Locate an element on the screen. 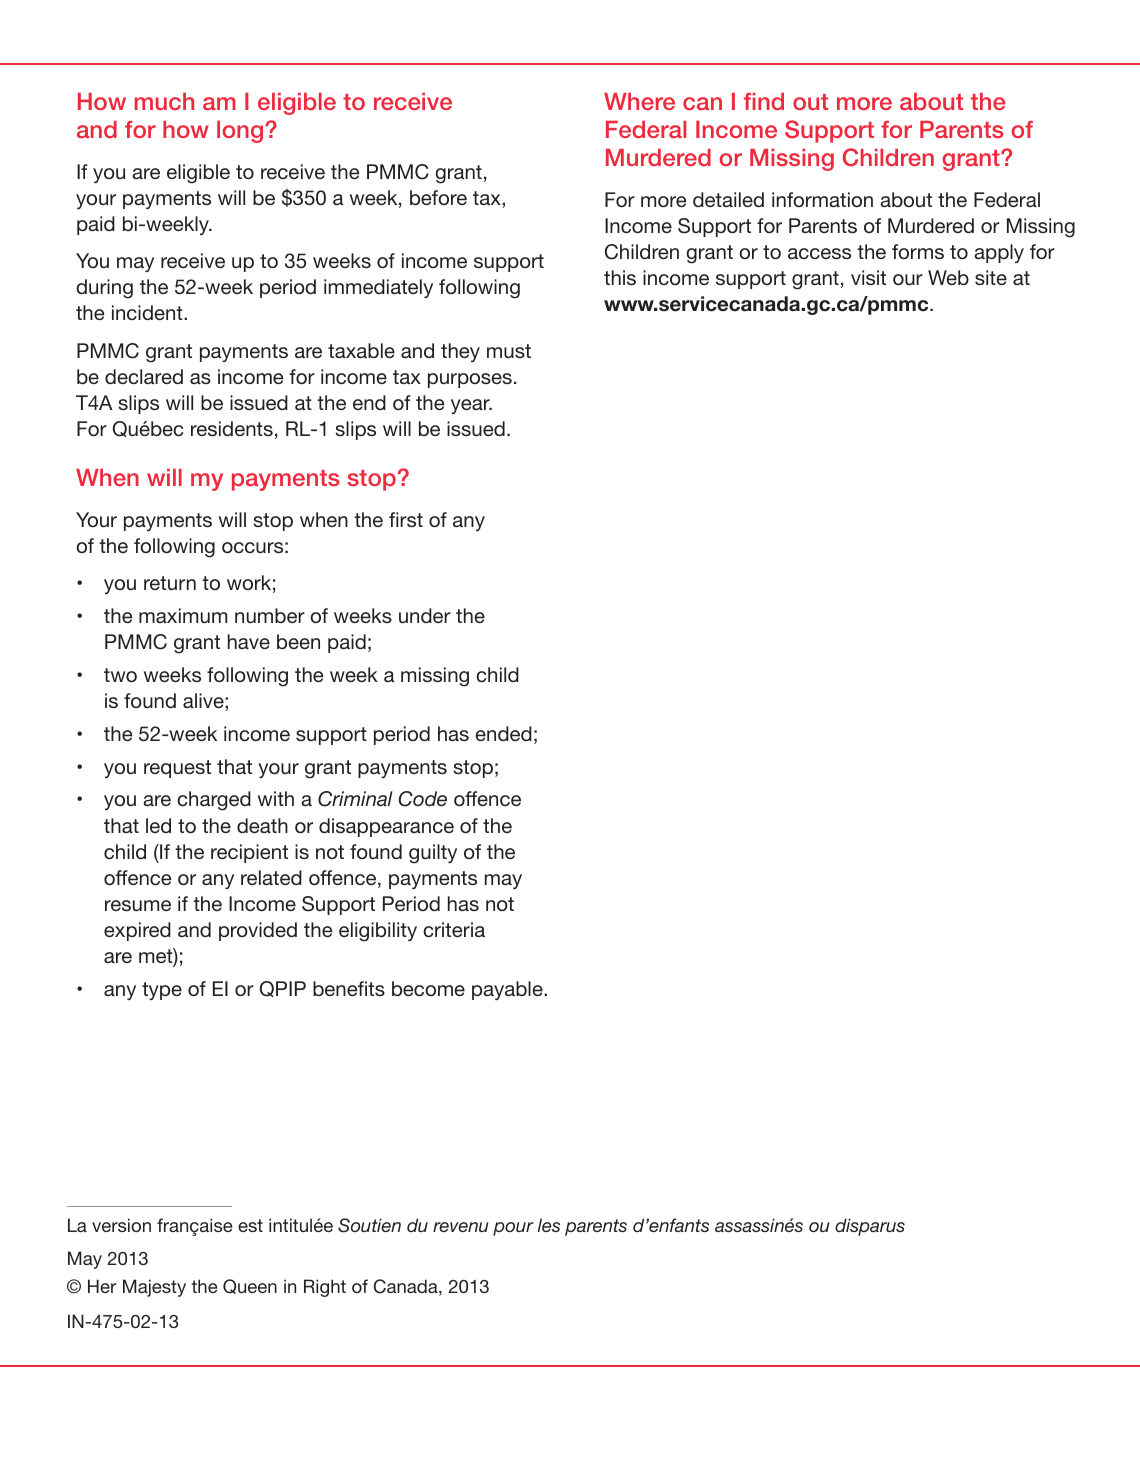 This screenshot has width=1140, height=1475. information is located at coordinates (822, 199).
